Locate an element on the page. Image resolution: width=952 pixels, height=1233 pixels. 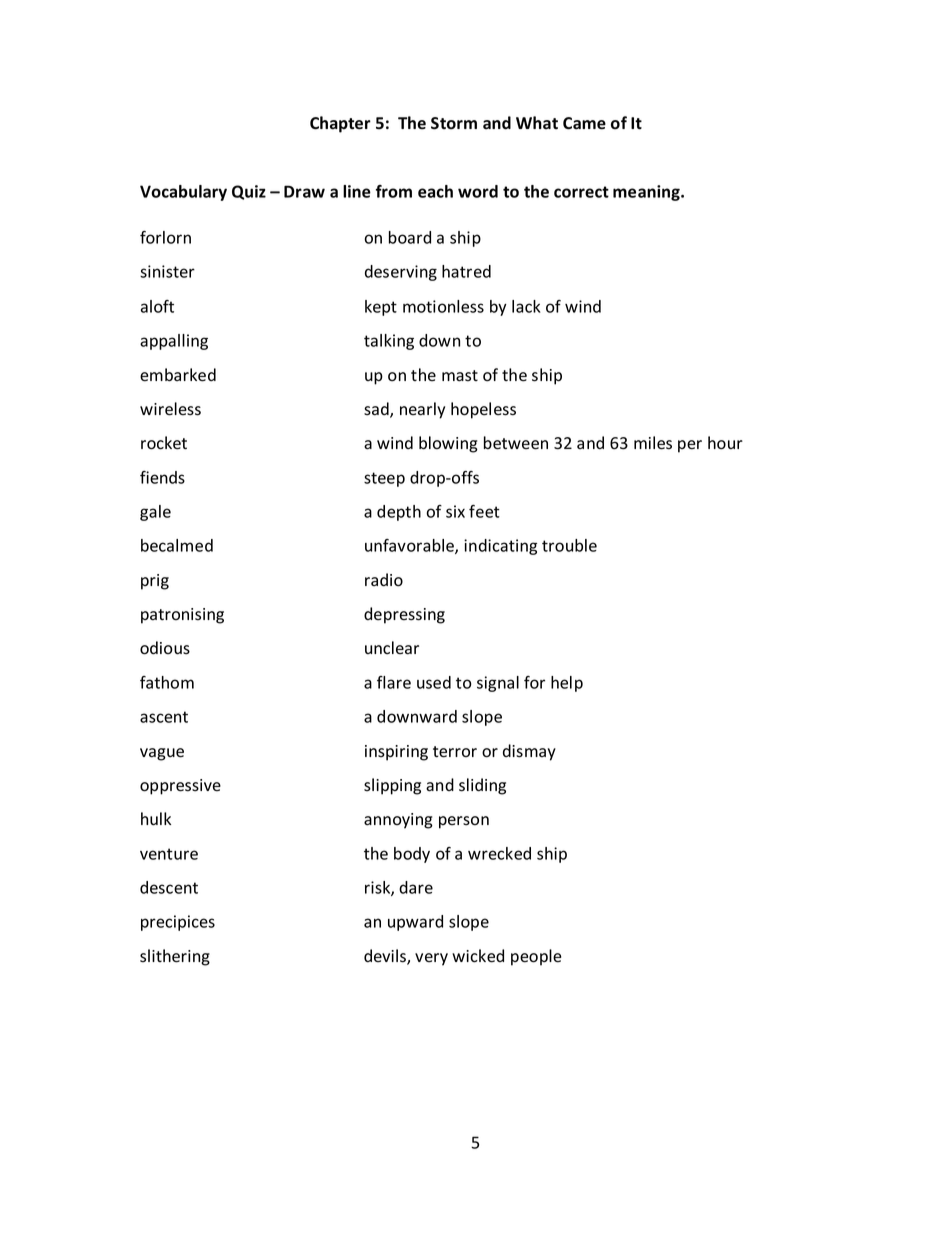
Quiz is located at coordinates (249, 192).
